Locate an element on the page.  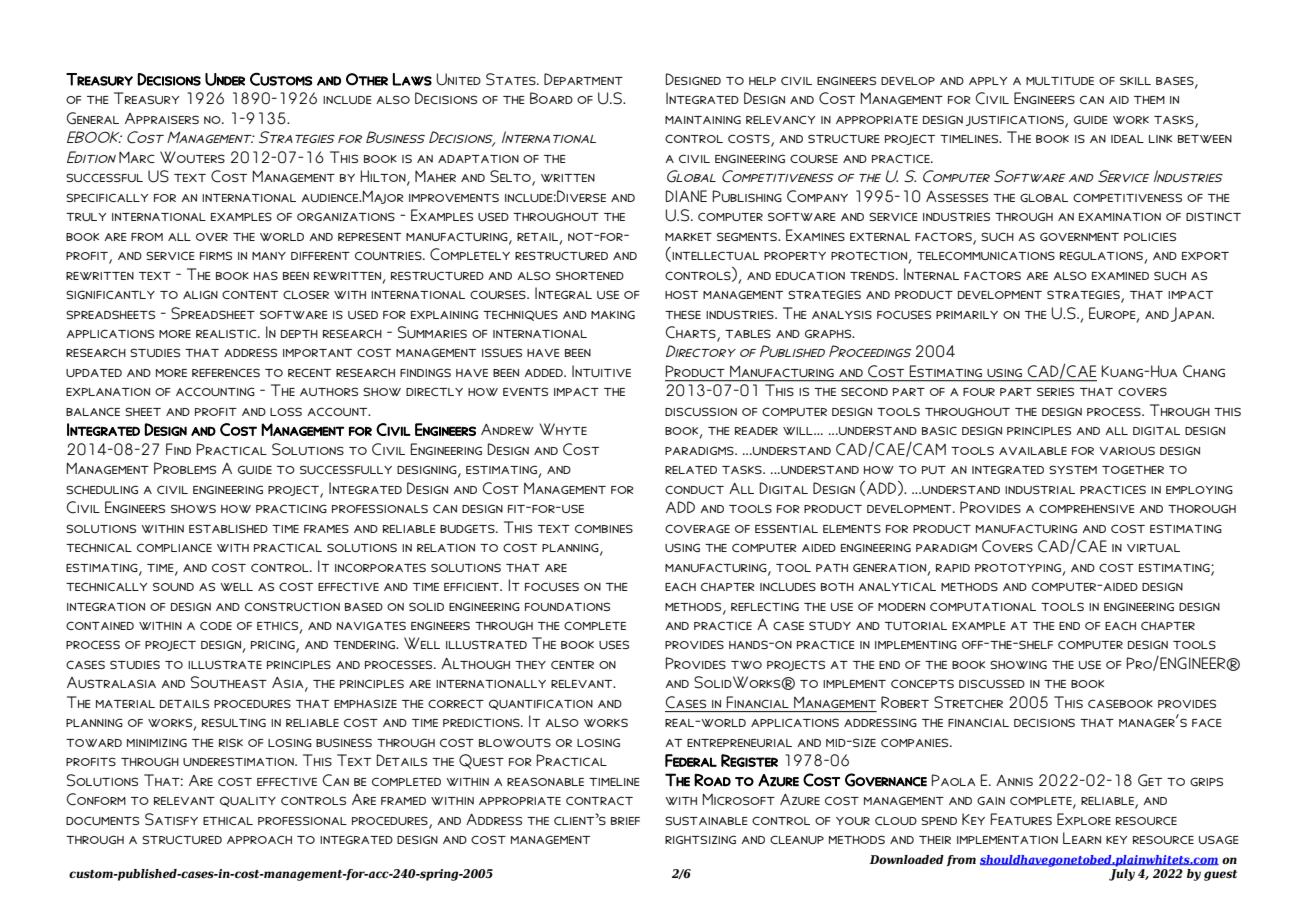
maintaining is located at coordinates (703, 119).
